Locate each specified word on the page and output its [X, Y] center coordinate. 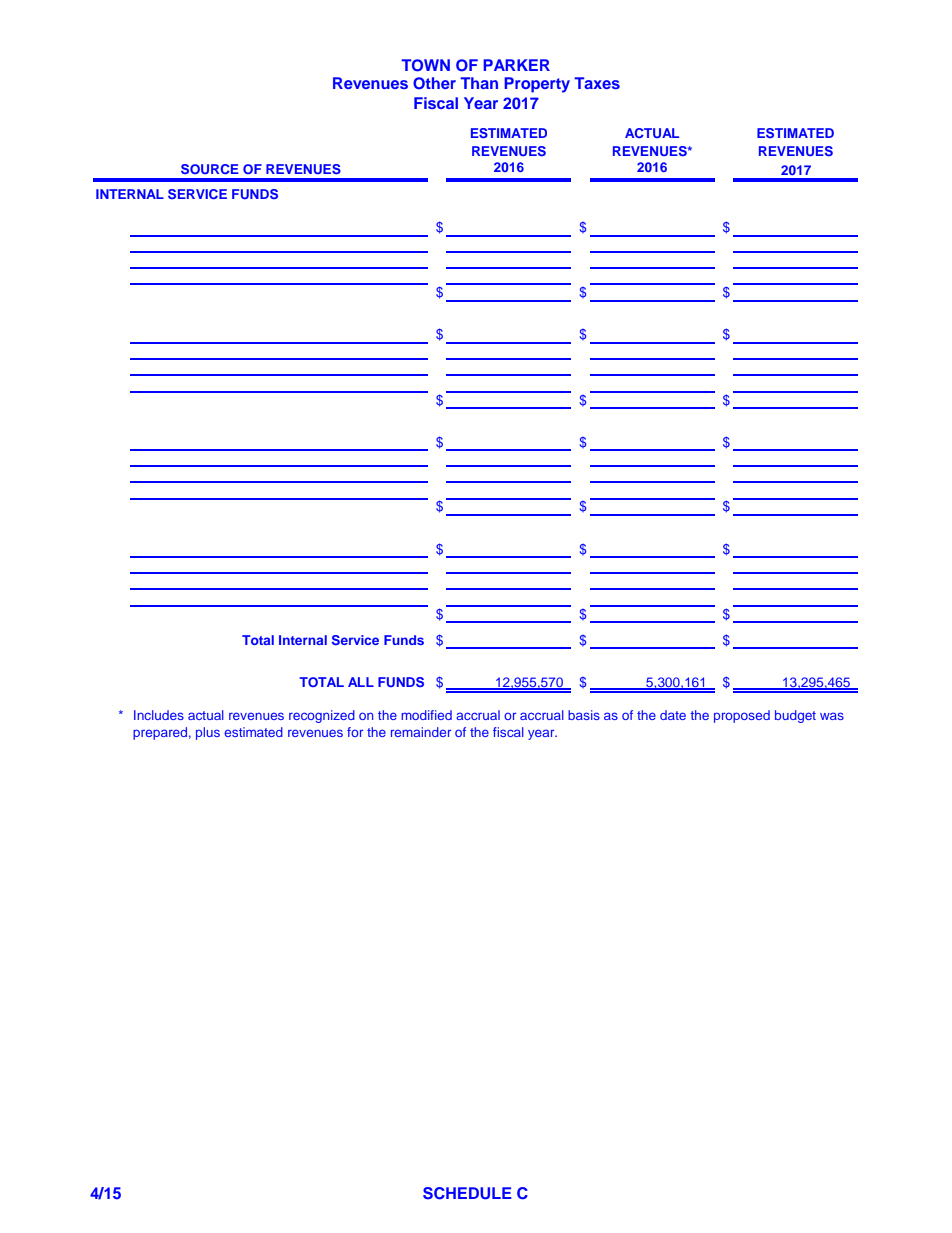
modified [426, 715]
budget [795, 716]
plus [208, 733]
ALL [361, 682]
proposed [742, 716]
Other [434, 83]
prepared [160, 733]
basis [584, 715]
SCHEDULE [467, 1193]
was [832, 716]
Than [479, 83]
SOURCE [210, 169]
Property [537, 85]
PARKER [516, 65]
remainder [421, 732]
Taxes [597, 83]
